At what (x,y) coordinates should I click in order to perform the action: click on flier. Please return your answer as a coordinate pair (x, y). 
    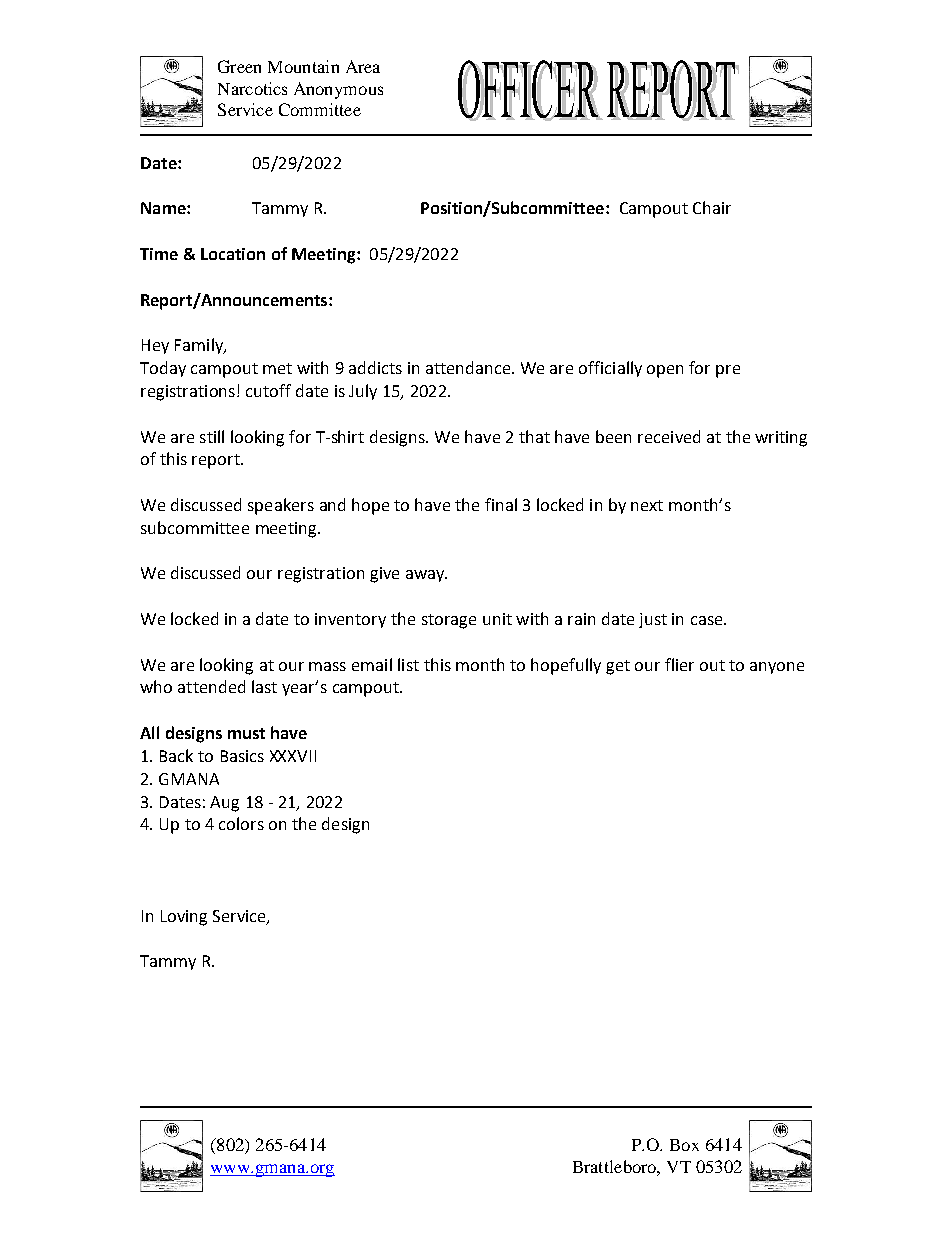
    Looking at the image, I should click on (679, 664).
